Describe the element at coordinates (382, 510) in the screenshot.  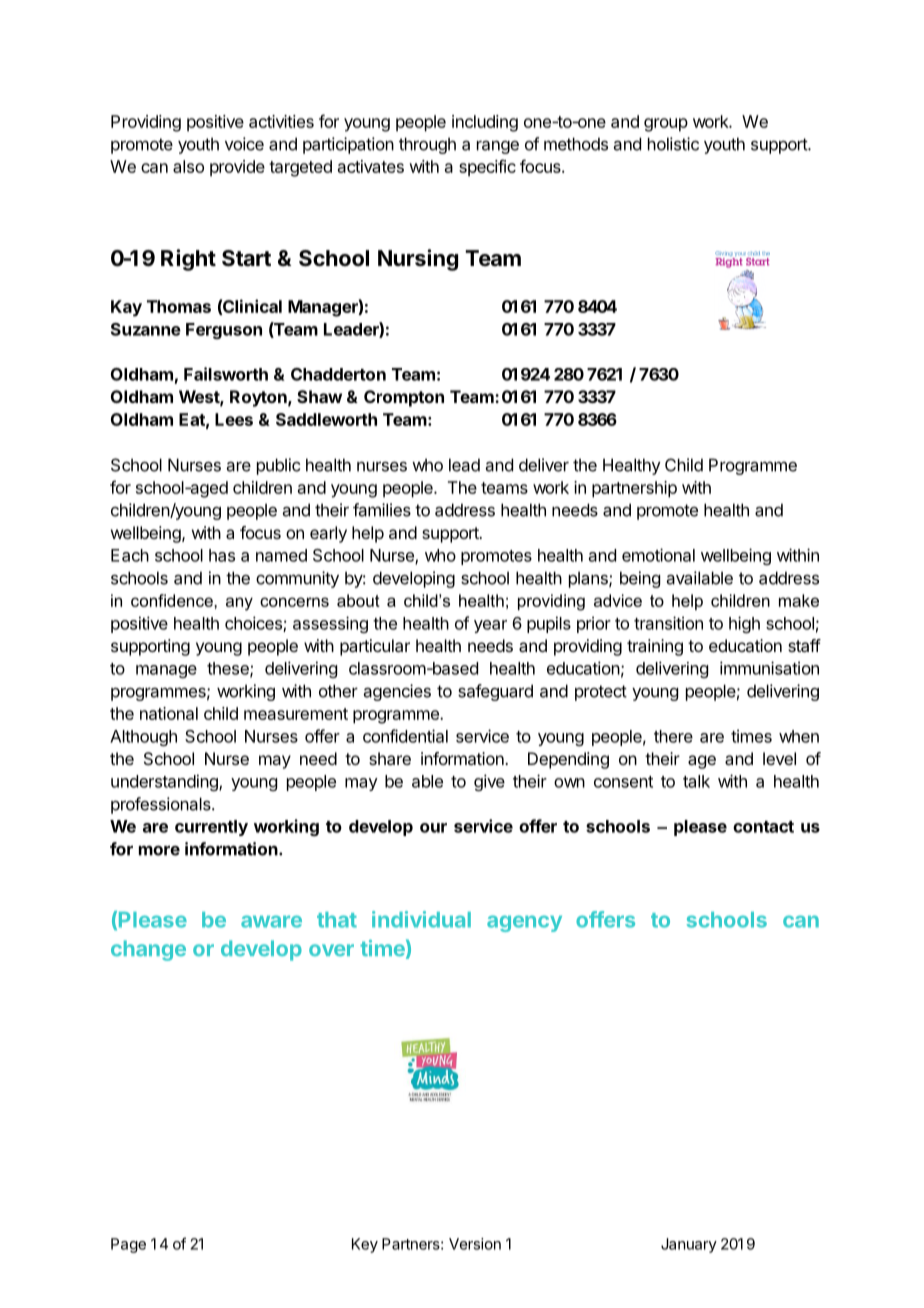
I see `families` at that location.
